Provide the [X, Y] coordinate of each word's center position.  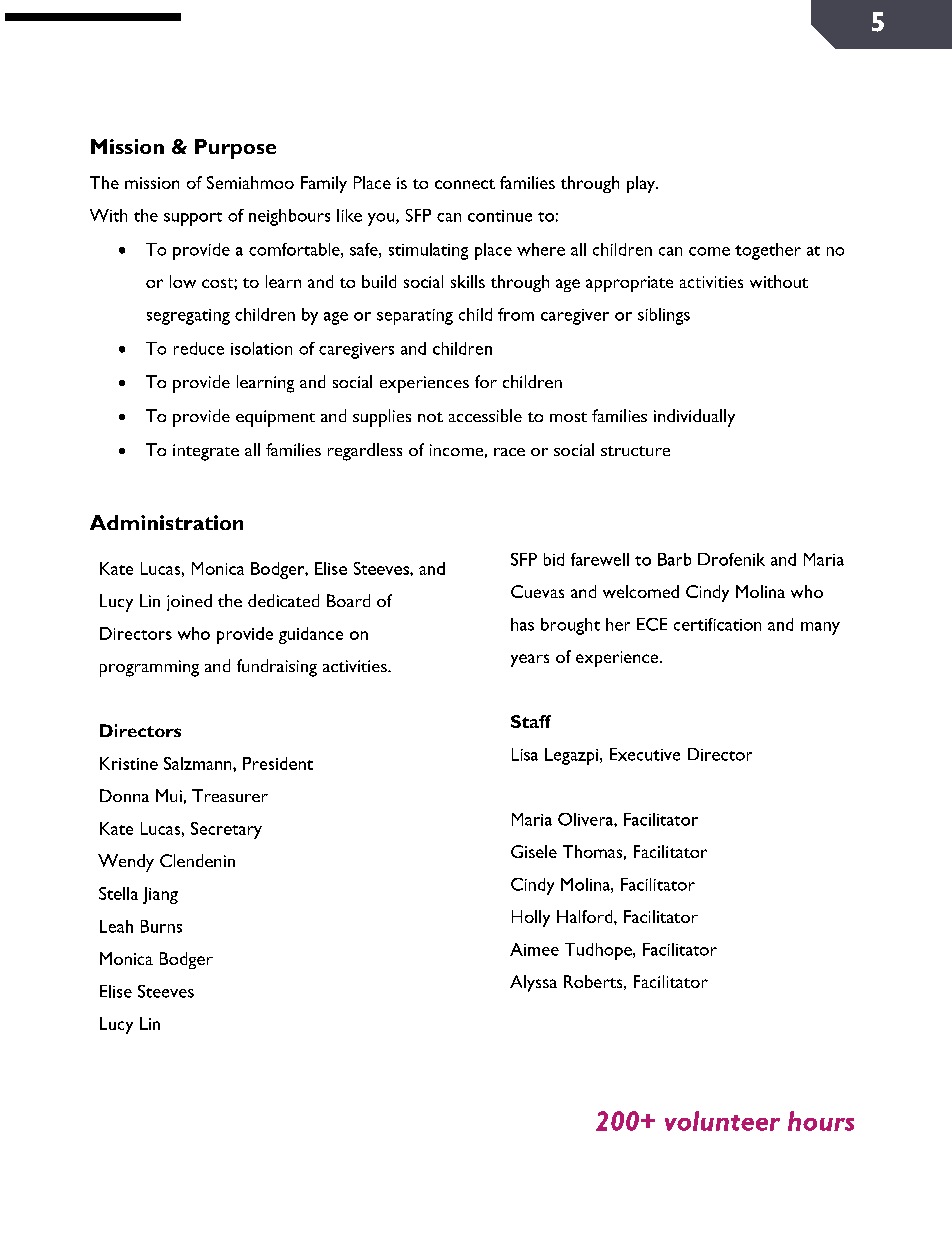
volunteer [722, 1121]
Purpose [235, 149]
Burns [161, 926]
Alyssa [533, 983]
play [642, 184]
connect [465, 184]
